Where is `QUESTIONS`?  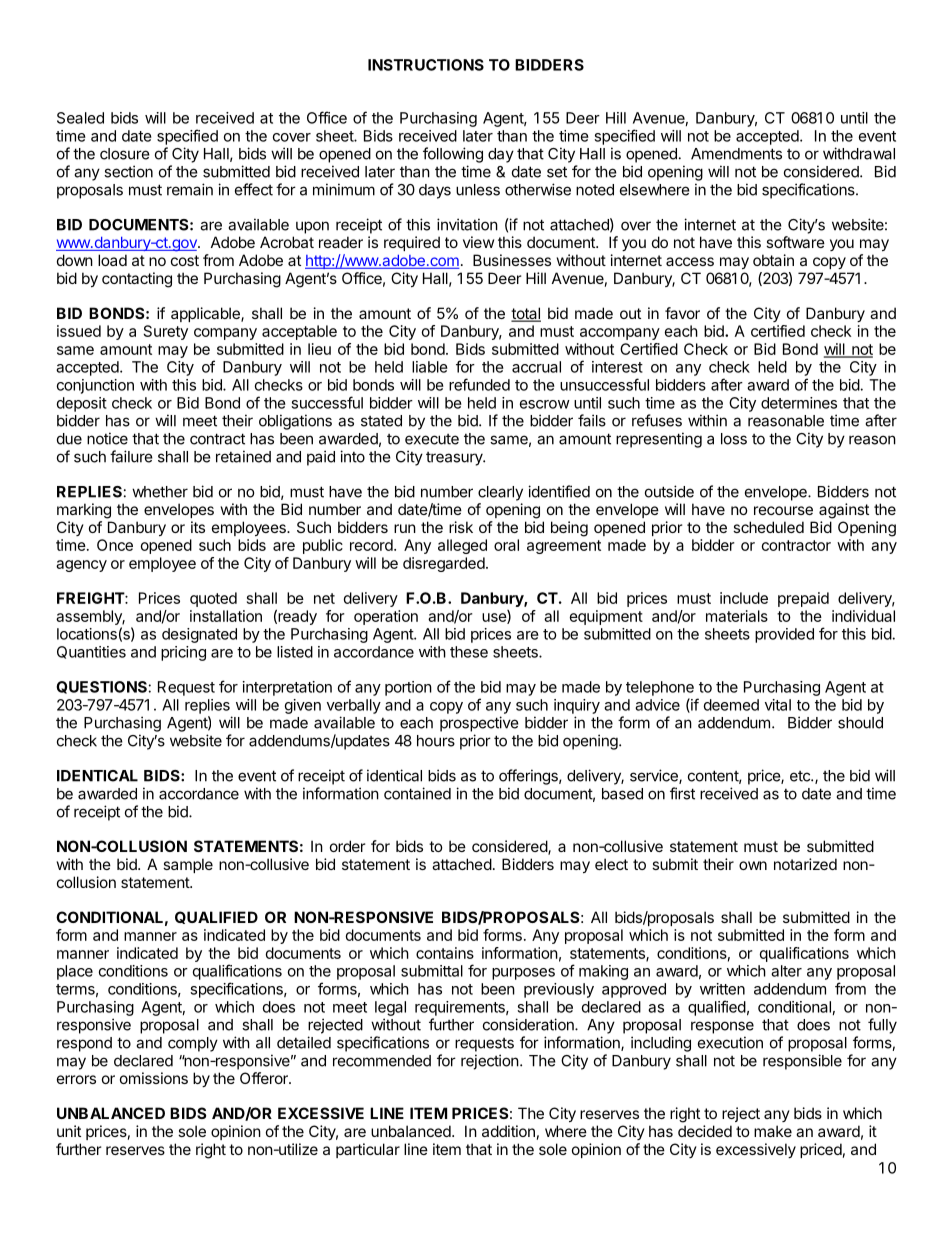 QUESTIONS is located at coordinates (101, 687).
